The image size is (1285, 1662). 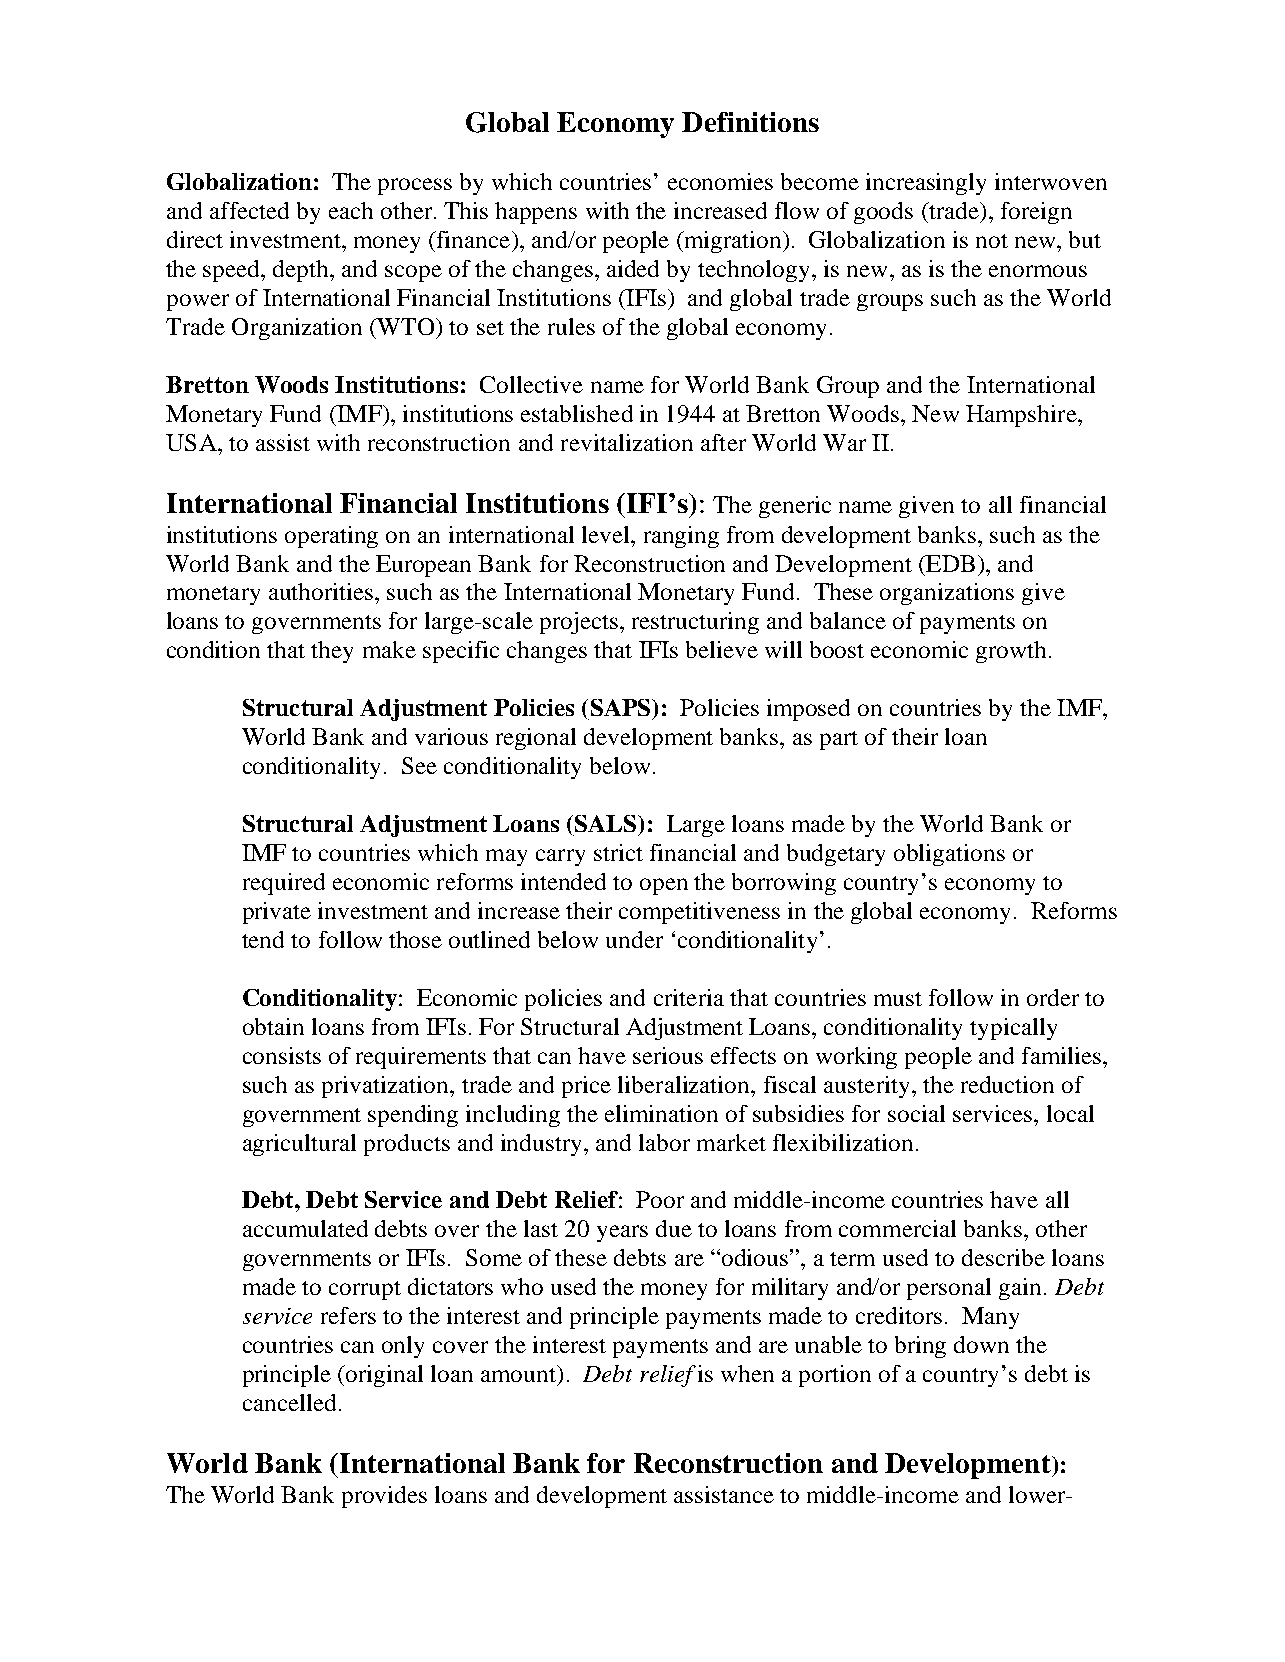 What do you see at coordinates (1011, 652) in the screenshot?
I see `growth` at bounding box center [1011, 652].
